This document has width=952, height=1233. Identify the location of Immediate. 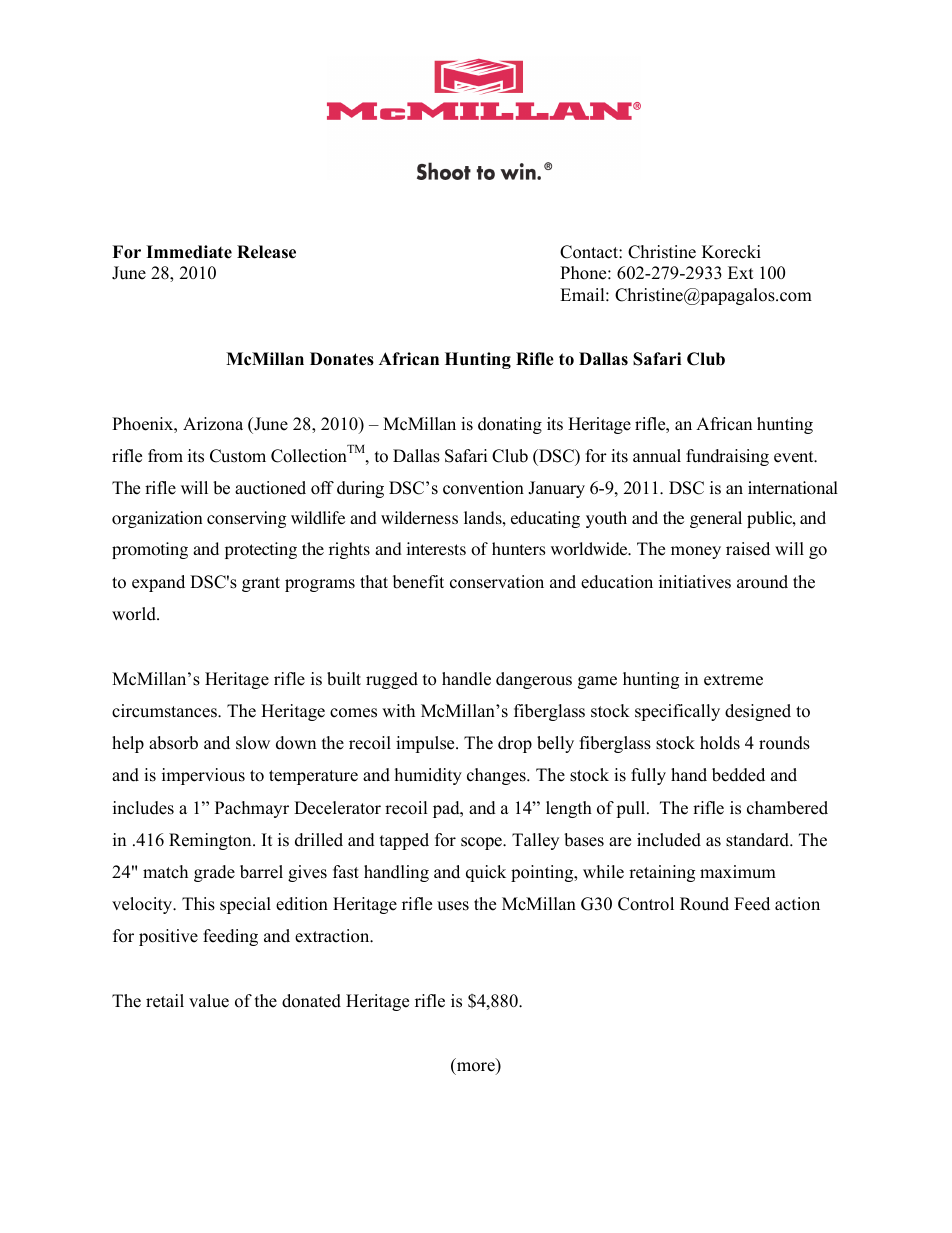
(189, 252).
